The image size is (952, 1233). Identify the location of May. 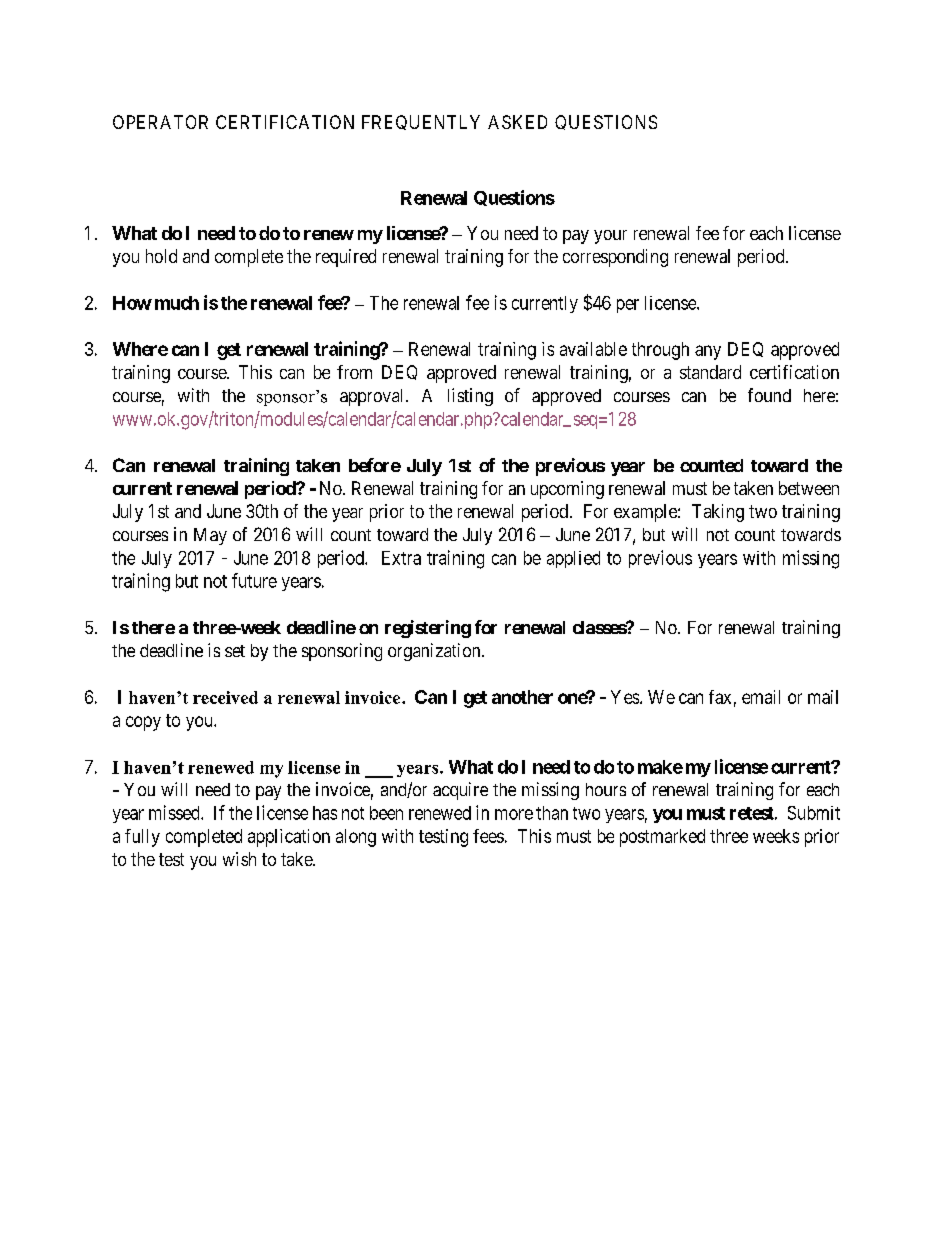
(210, 536).
